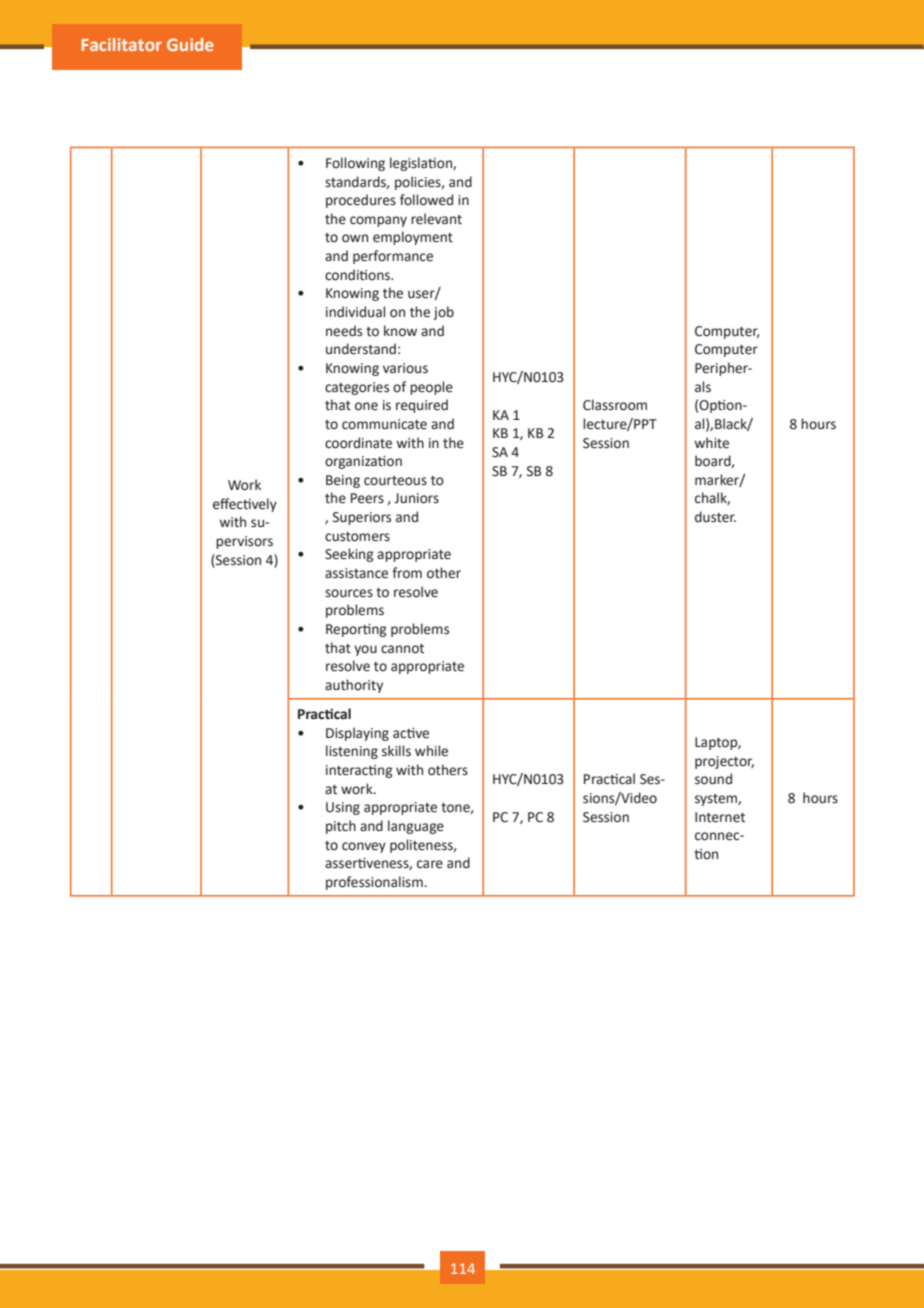 The width and height of the screenshot is (924, 1308). Describe the element at coordinates (713, 779) in the screenshot. I see `sound` at that location.
